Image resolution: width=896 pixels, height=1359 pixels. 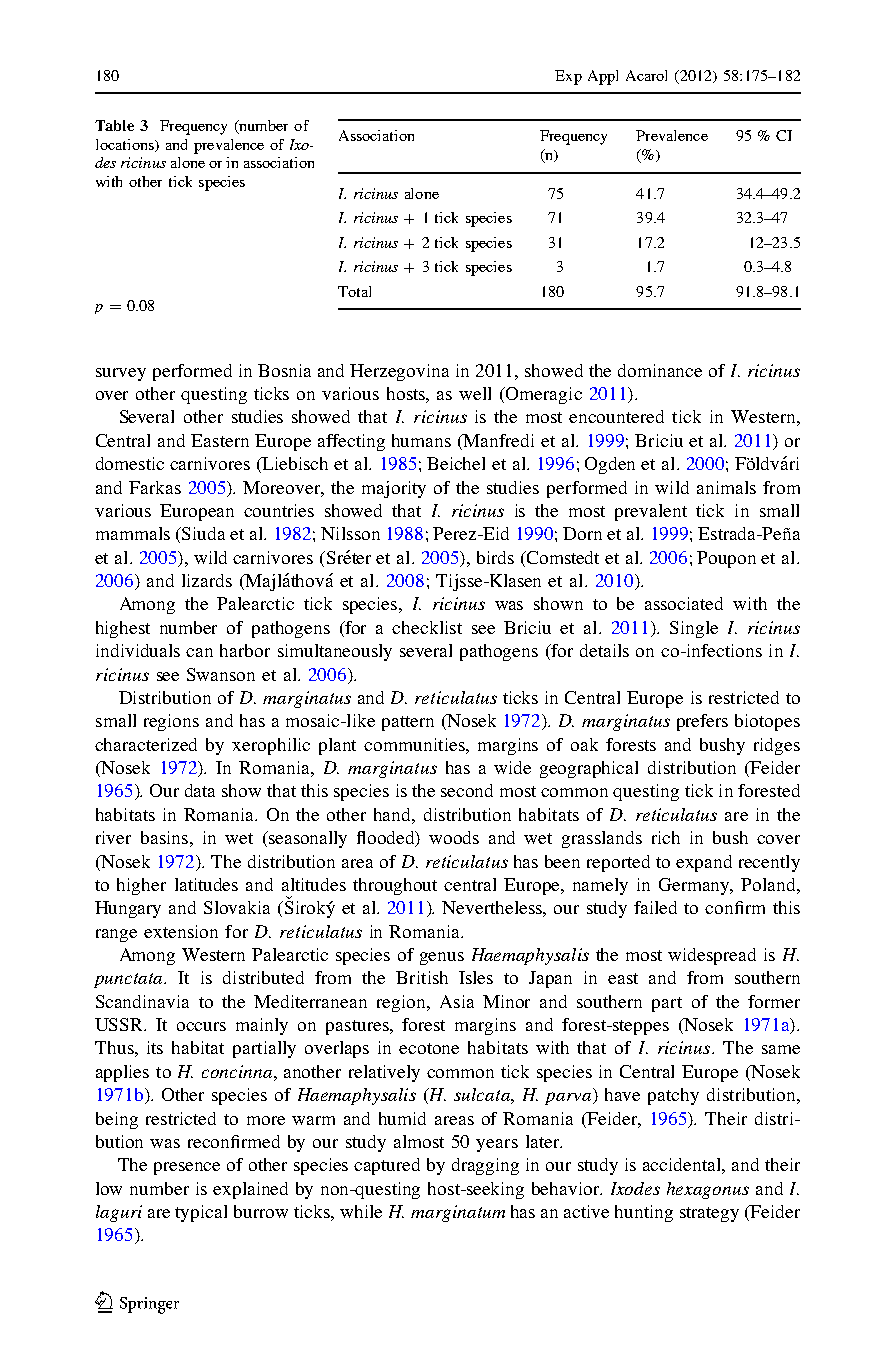 What do you see at coordinates (454, 837) in the screenshot?
I see `woods` at bounding box center [454, 837].
